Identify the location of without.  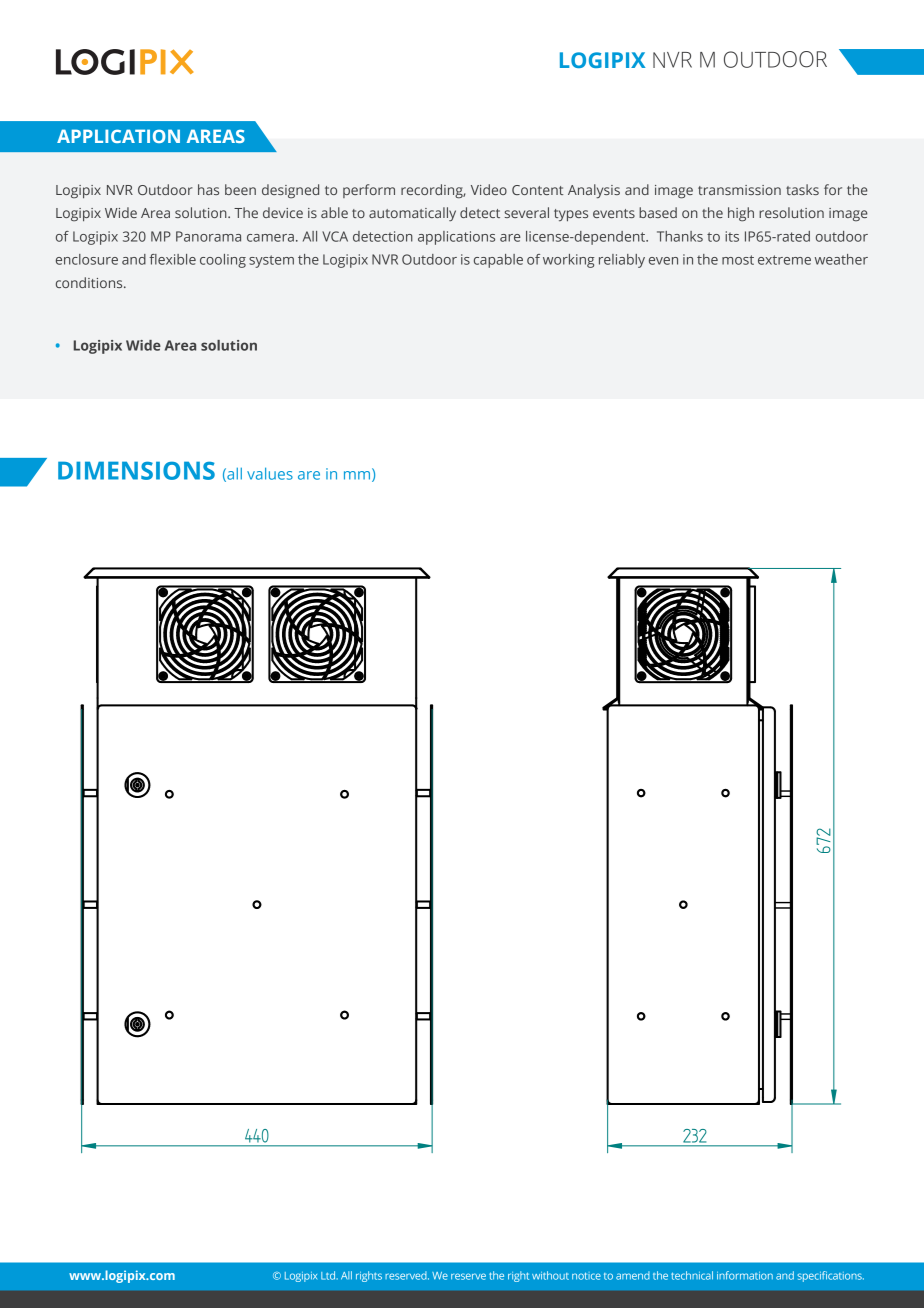
(550, 1275).
